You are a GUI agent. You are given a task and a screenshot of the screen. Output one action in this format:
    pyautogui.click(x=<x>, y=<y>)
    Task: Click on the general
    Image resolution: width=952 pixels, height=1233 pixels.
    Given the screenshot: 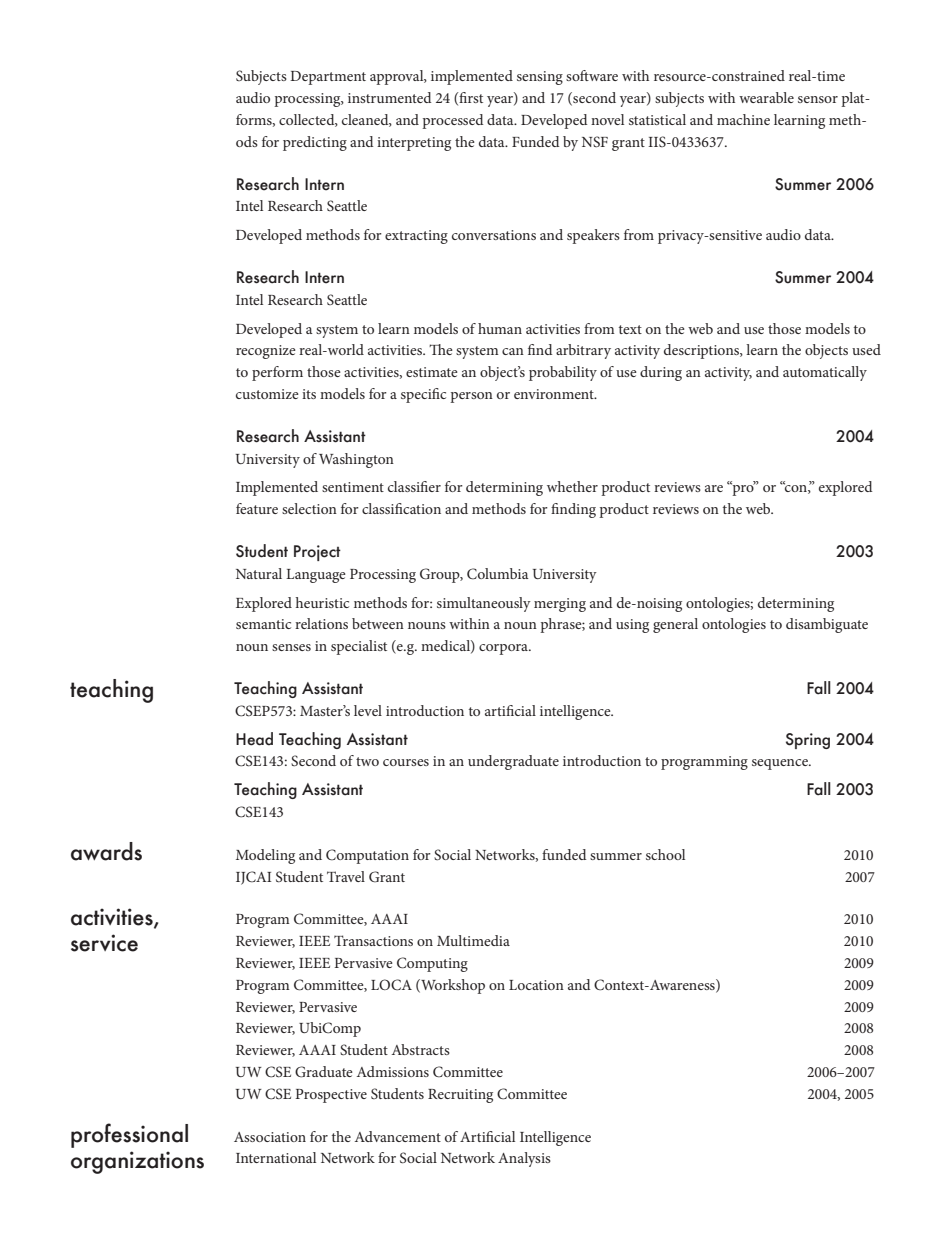 What is the action you would take?
    pyautogui.click(x=675, y=625)
